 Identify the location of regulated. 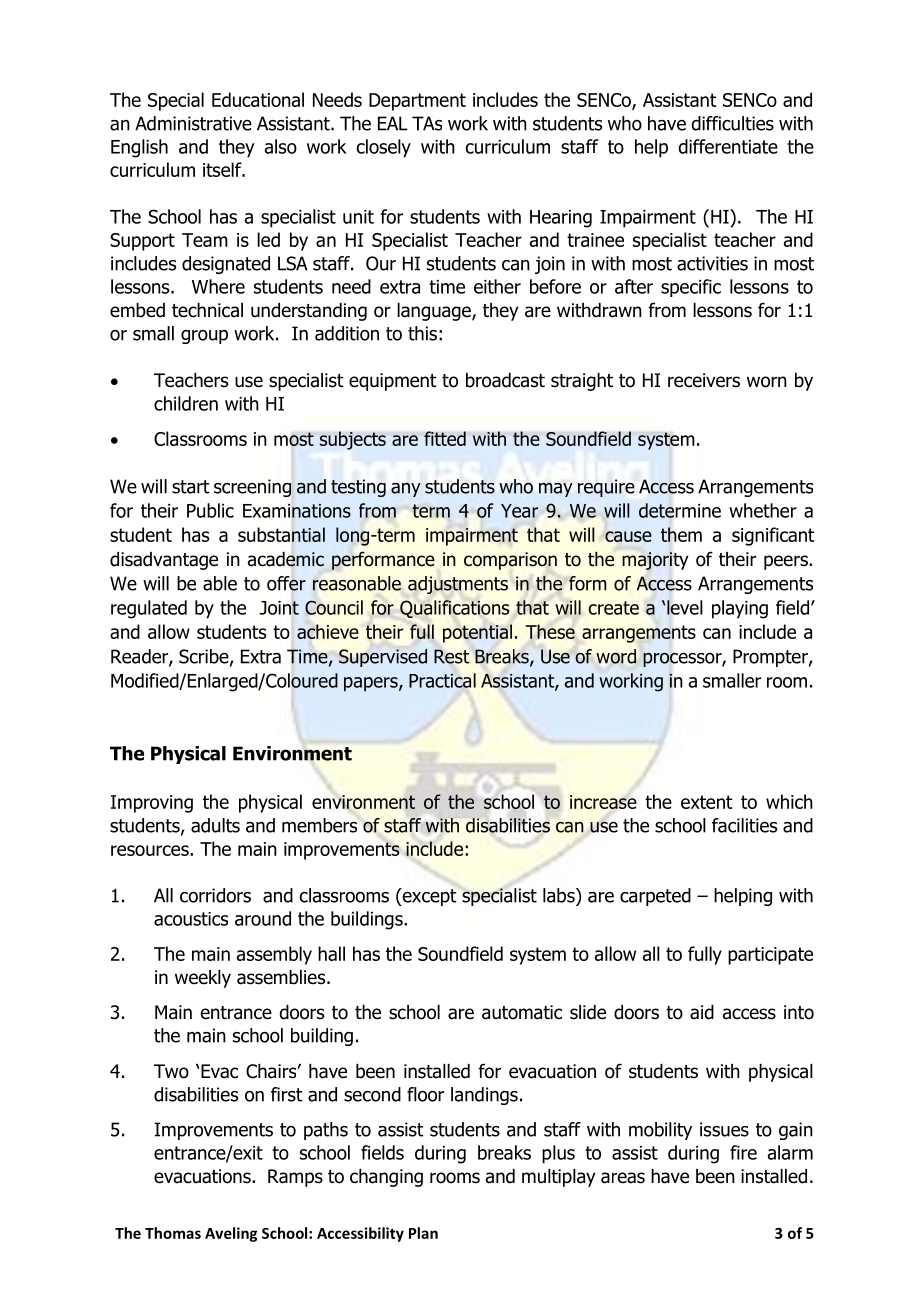
(149, 609).
